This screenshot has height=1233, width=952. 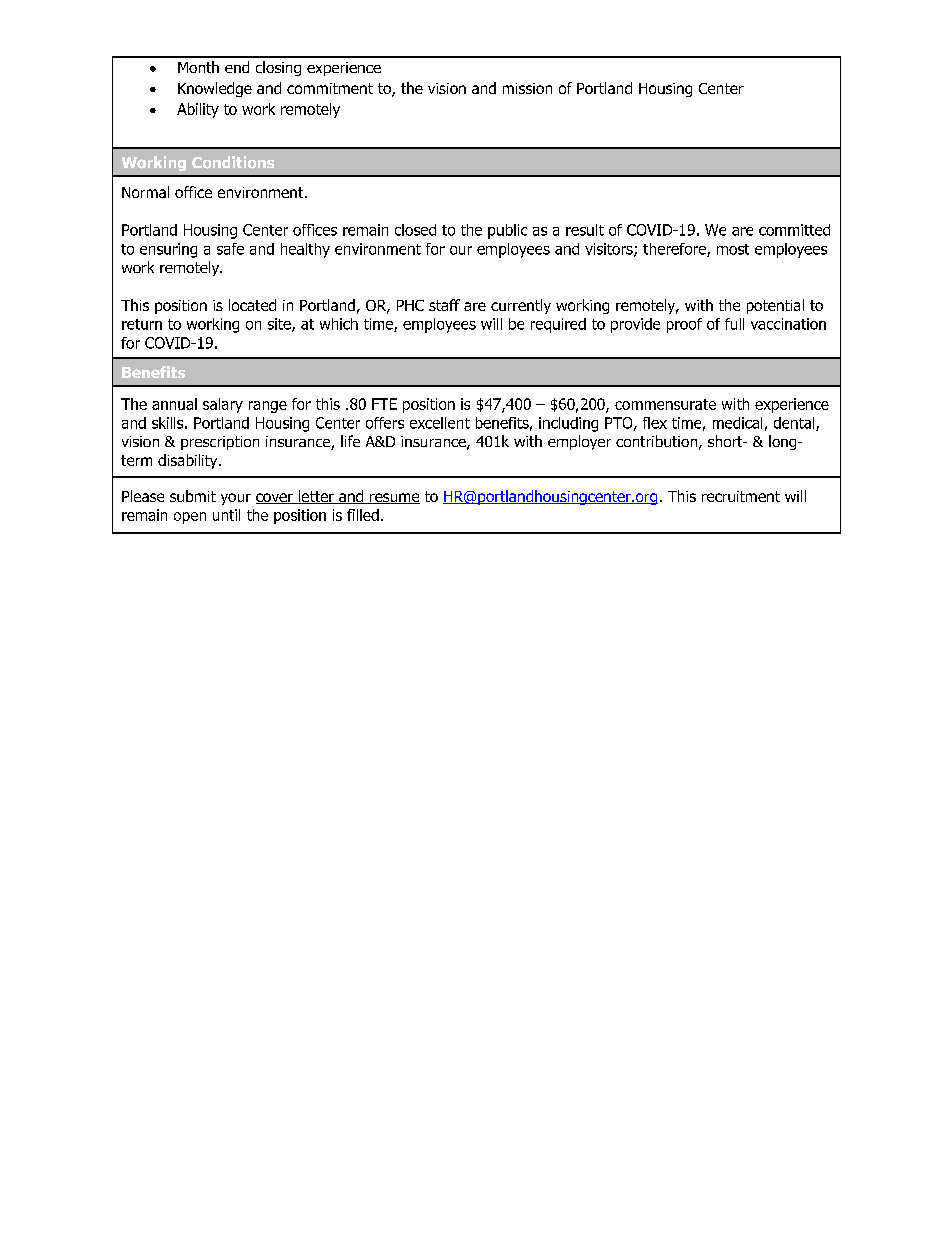 I want to click on recruitment, so click(x=741, y=496).
